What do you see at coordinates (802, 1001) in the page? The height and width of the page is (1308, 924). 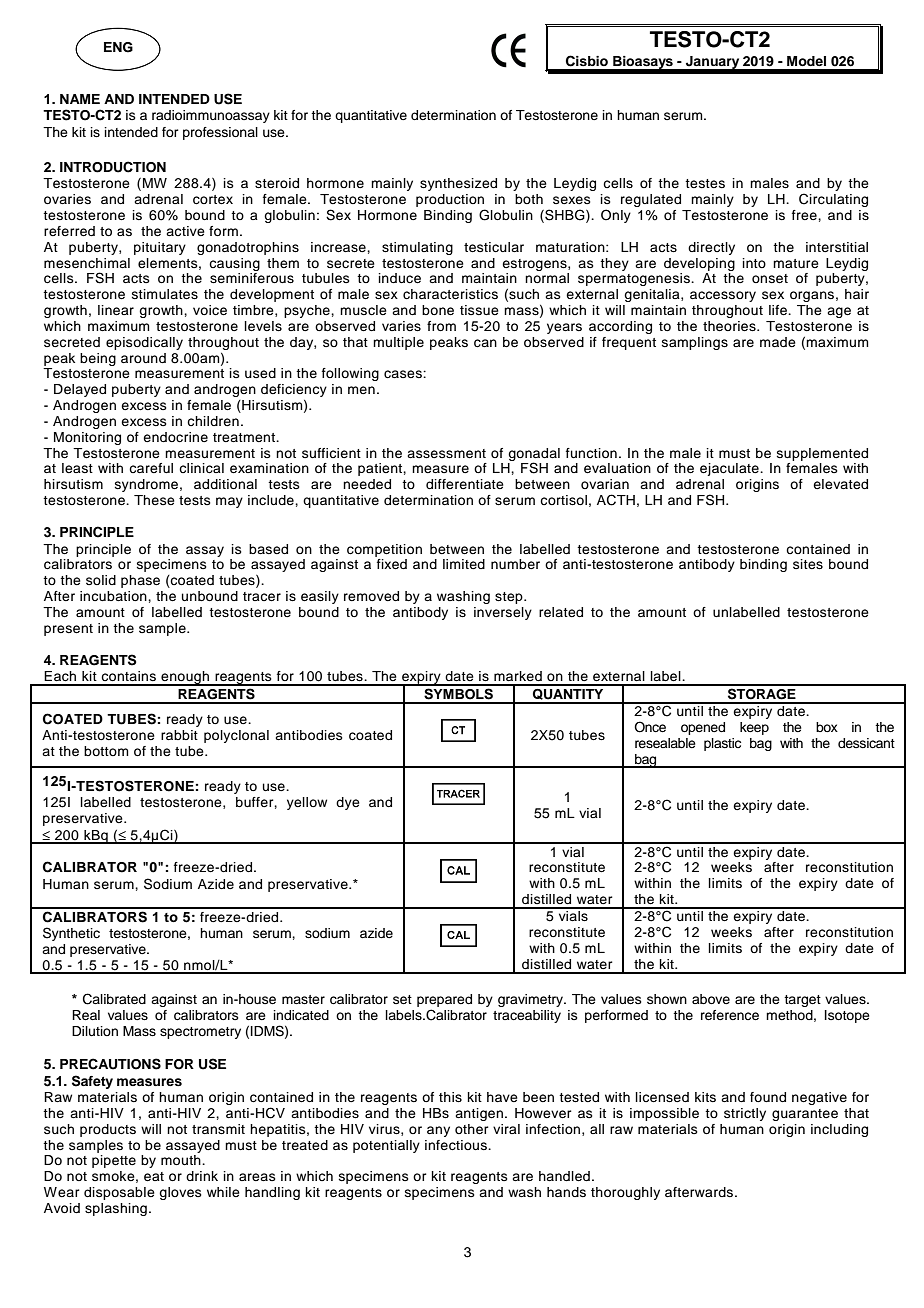 I see `target` at bounding box center [802, 1001].
